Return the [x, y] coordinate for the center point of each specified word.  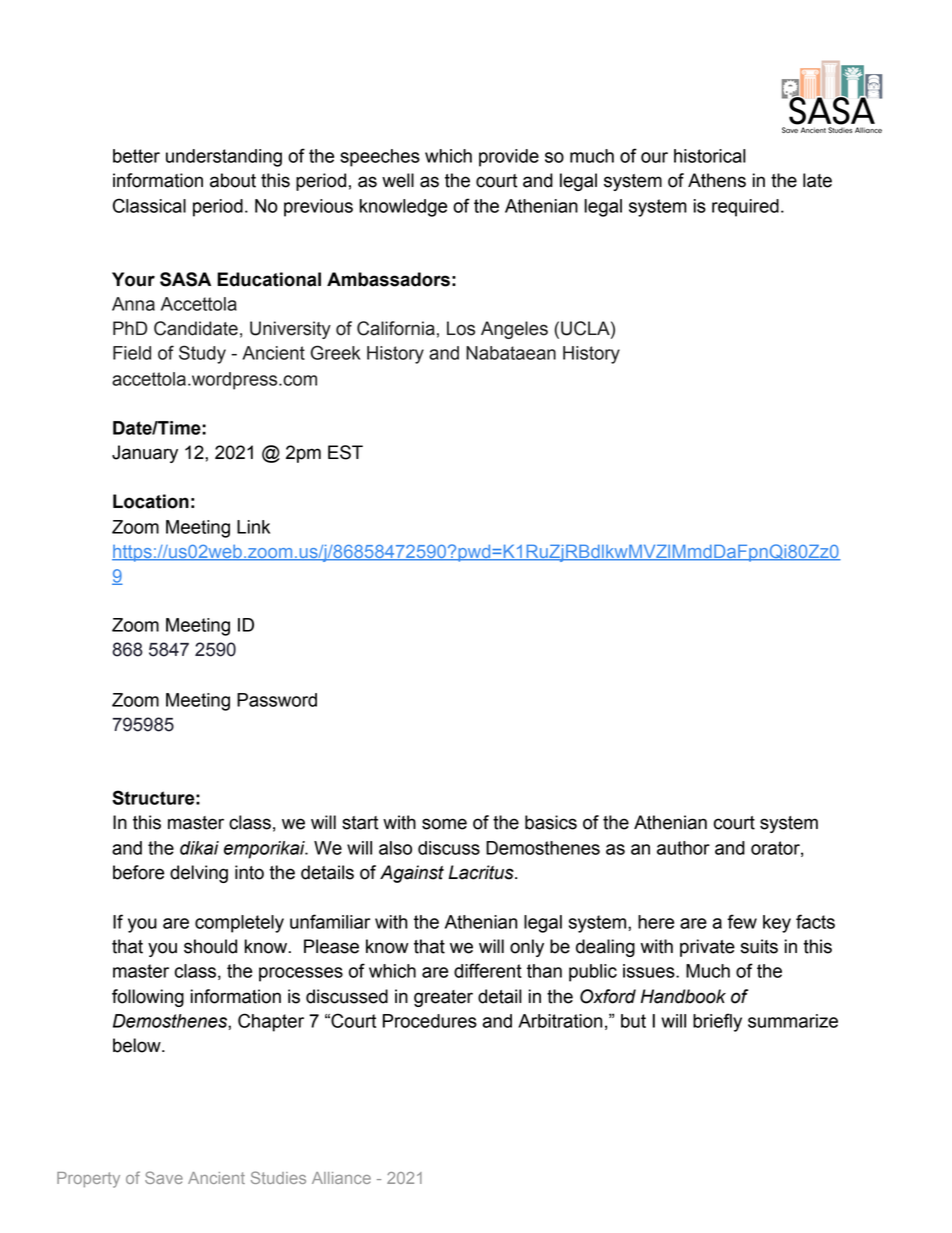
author [683, 848]
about [233, 180]
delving [199, 874]
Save [164, 1177]
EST [345, 452]
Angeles [514, 330]
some [444, 824]
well [398, 180]
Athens [717, 180]
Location [151, 501]
